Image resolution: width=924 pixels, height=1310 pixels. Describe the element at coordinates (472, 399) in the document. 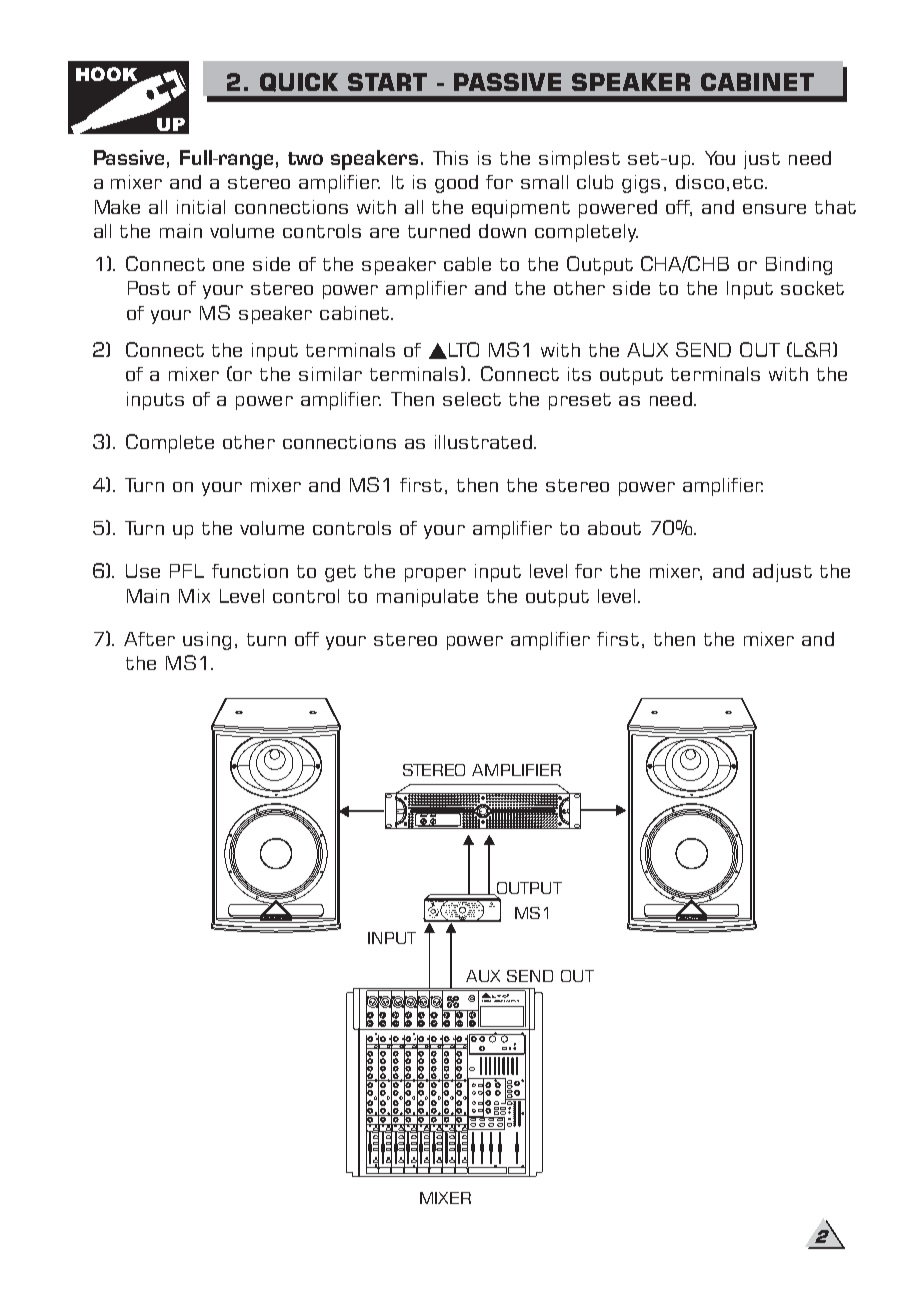

I see `select` at that location.
